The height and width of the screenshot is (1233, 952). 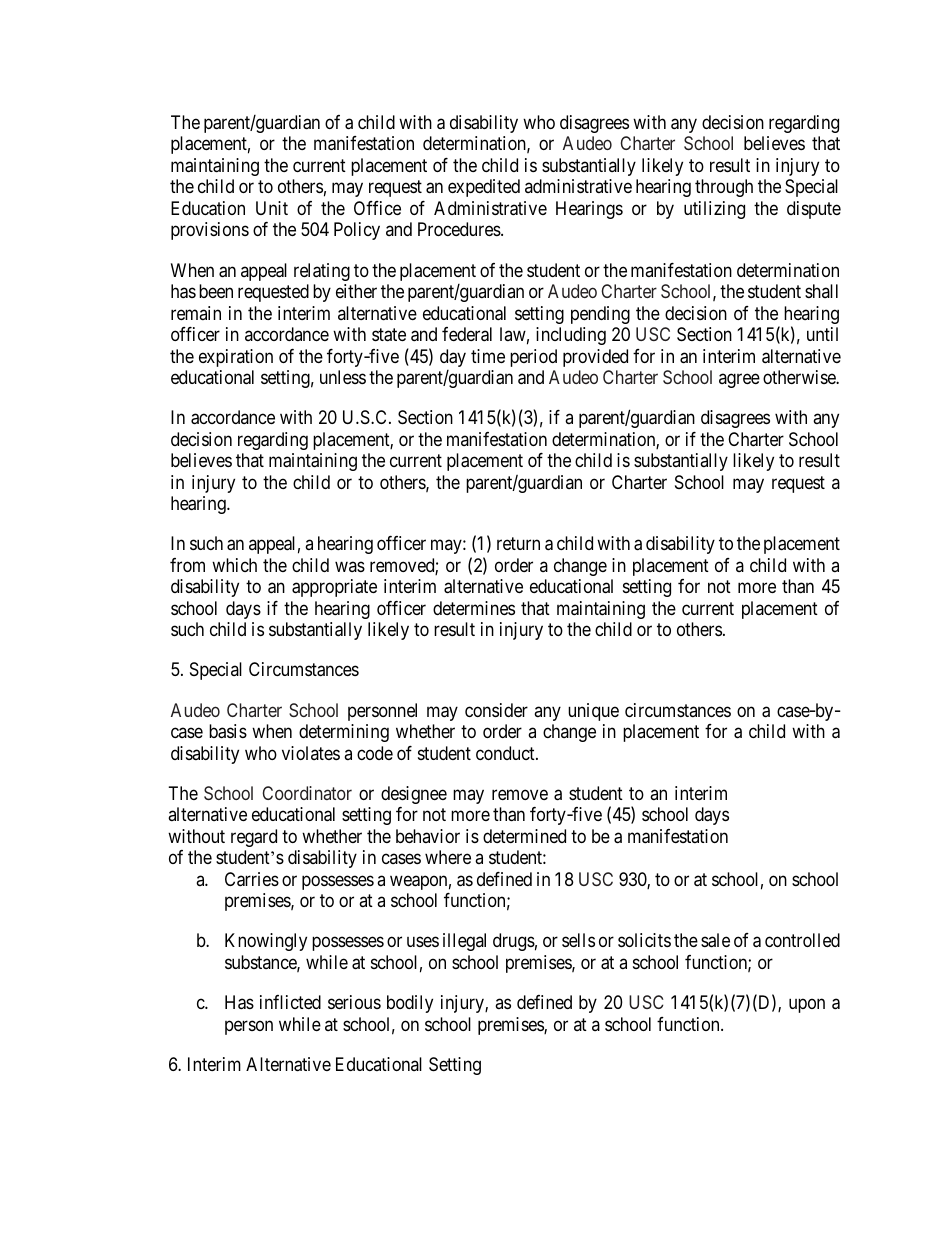 What do you see at coordinates (474, 608) in the screenshot?
I see `determines` at bounding box center [474, 608].
